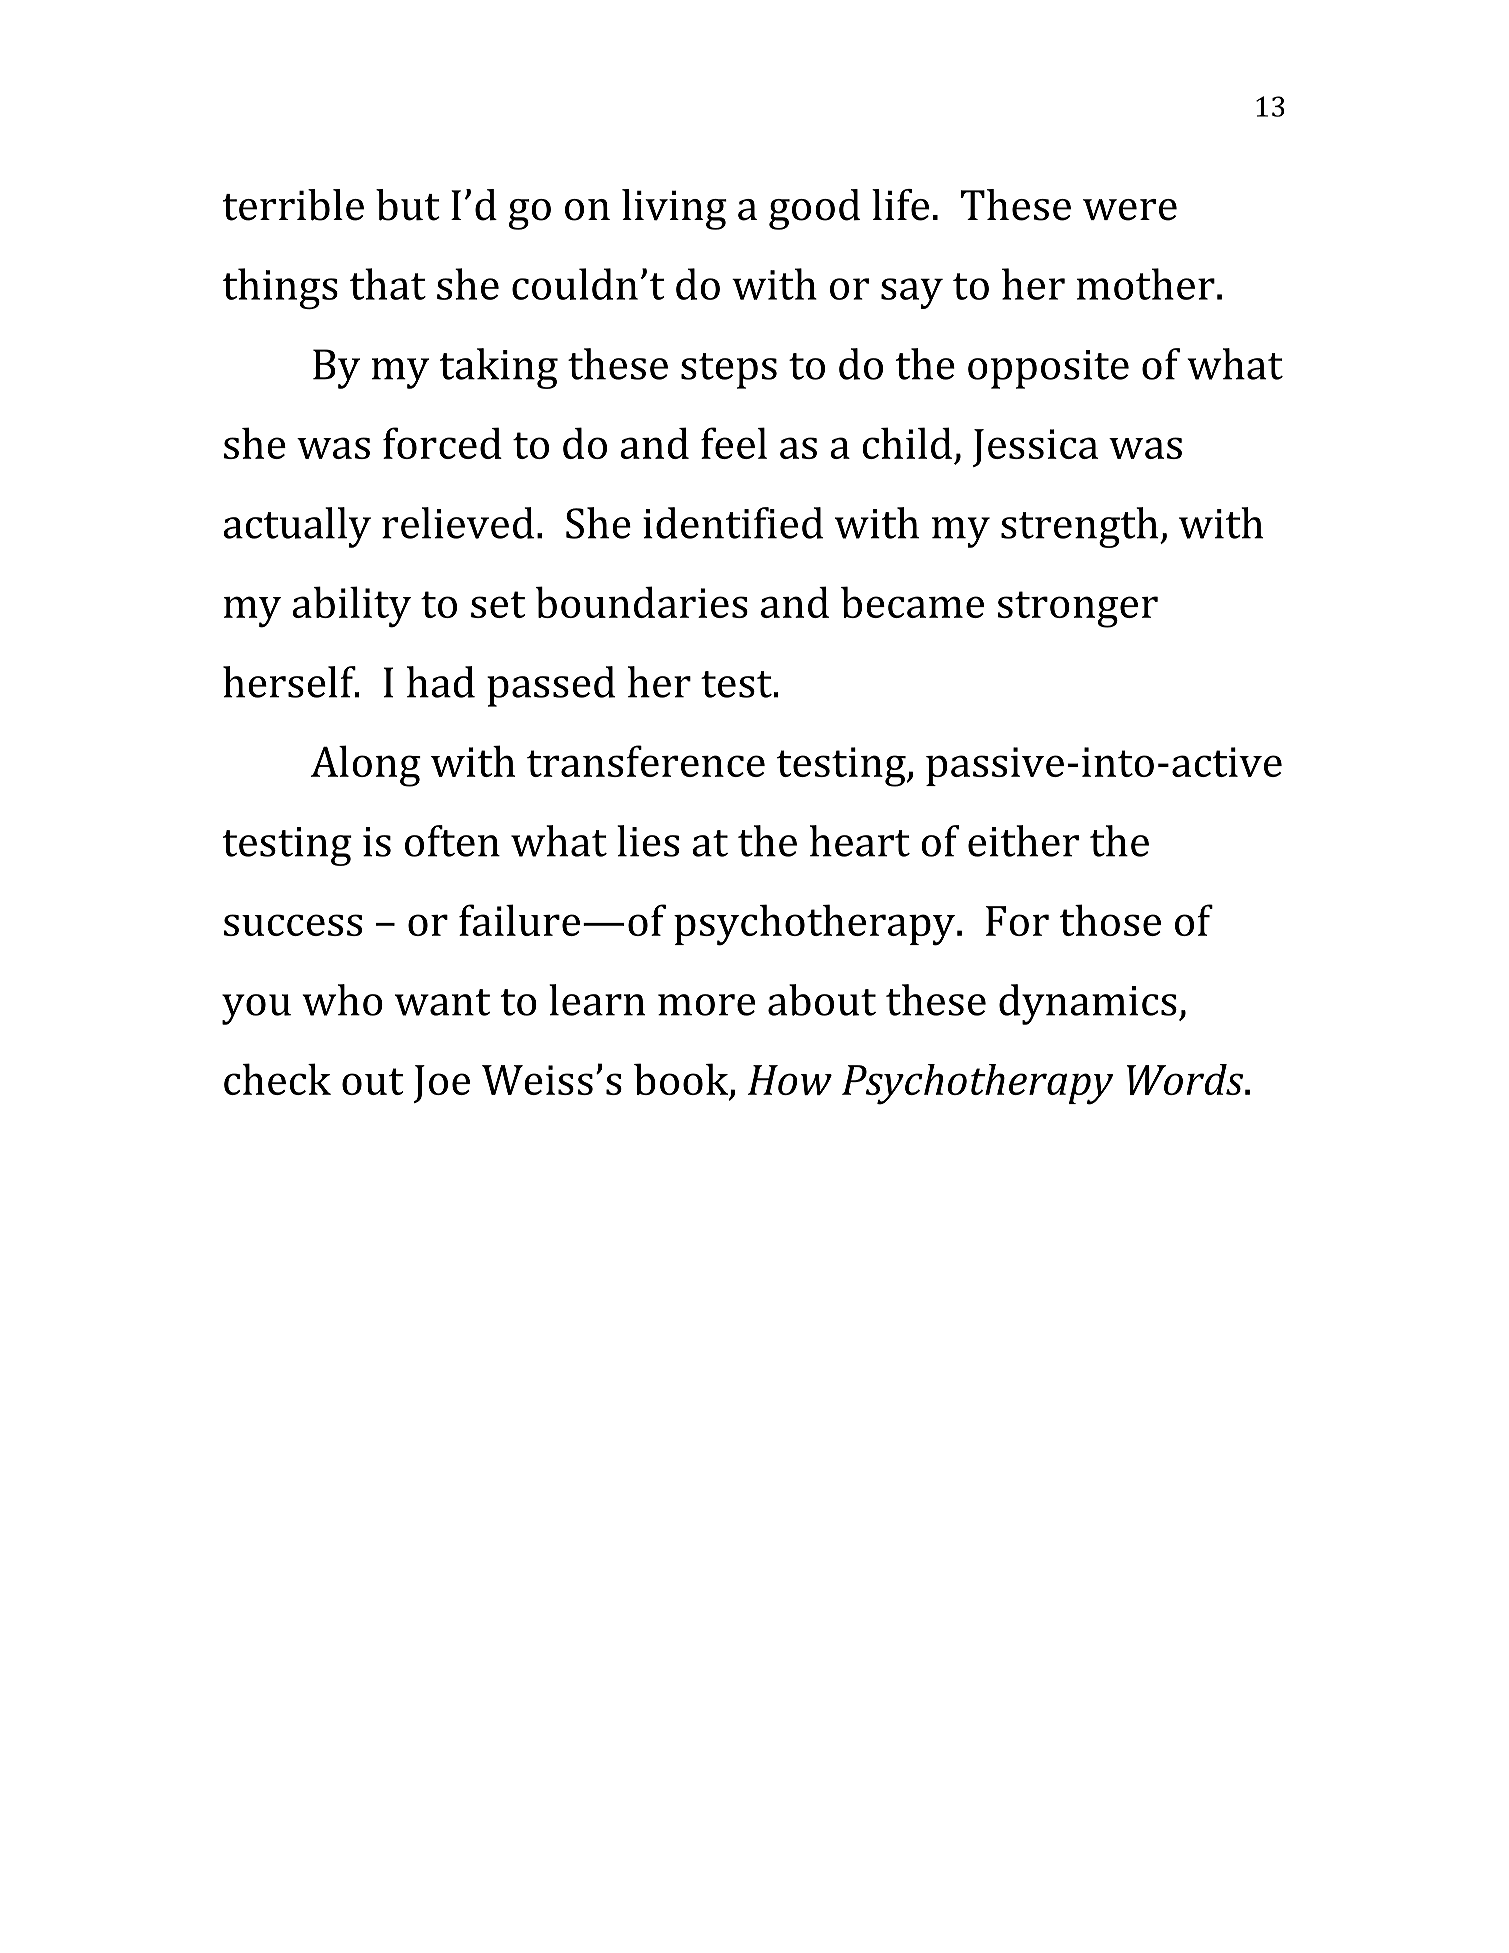 The width and height of the screenshot is (1509, 1953). I want to click on living, so click(674, 209).
